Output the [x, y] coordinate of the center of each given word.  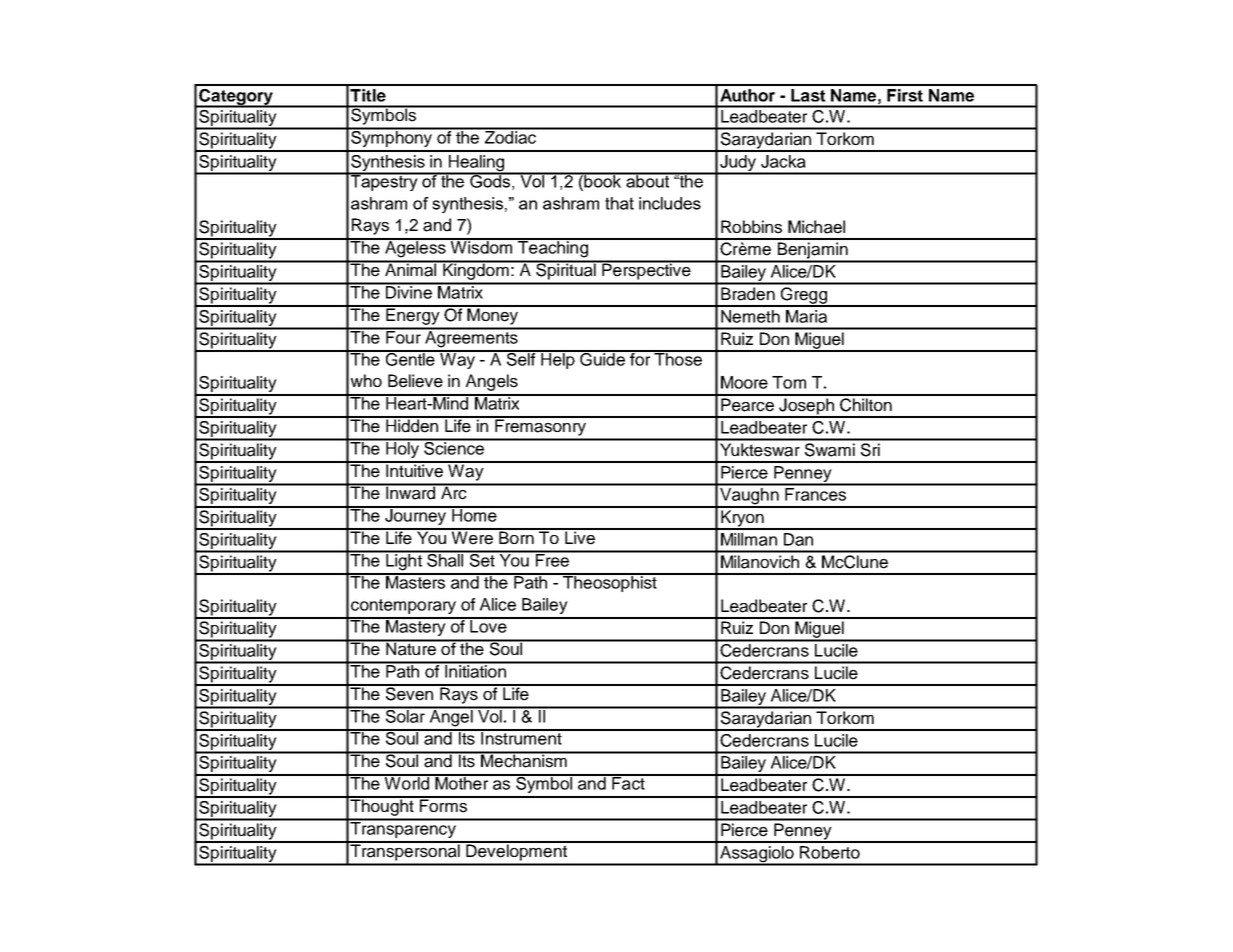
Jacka [783, 161]
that [619, 203]
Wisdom [482, 246]
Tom [789, 382]
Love [488, 625]
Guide [602, 358]
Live [580, 537]
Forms [443, 805]
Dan [798, 539]
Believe [415, 381]
